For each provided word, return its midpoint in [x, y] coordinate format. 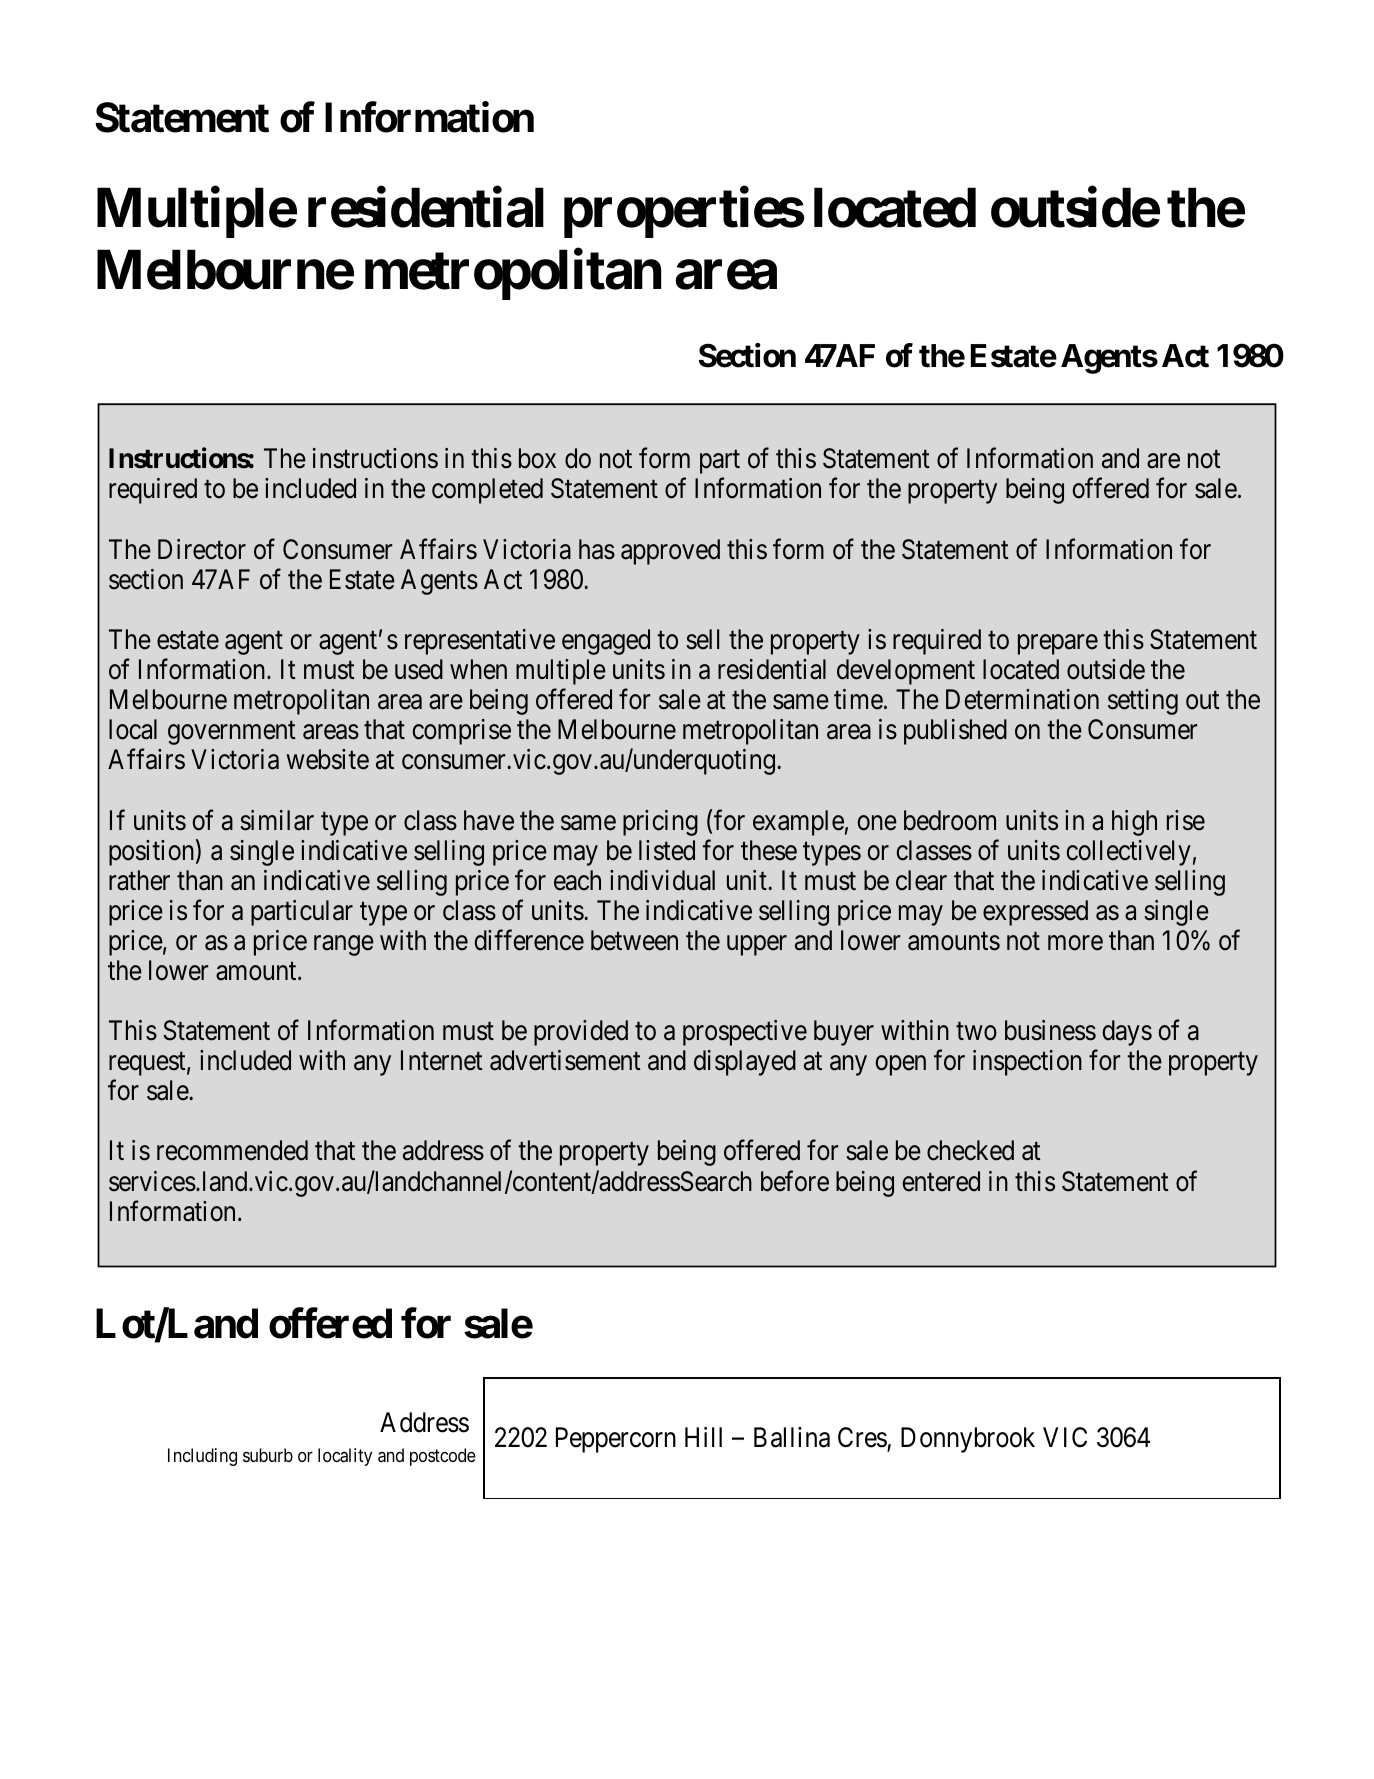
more [1075, 943]
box [537, 458]
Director [202, 549]
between [634, 940]
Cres [863, 1438]
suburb [268, 1455]
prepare [1058, 645]
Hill [703, 1437]
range [344, 945]
